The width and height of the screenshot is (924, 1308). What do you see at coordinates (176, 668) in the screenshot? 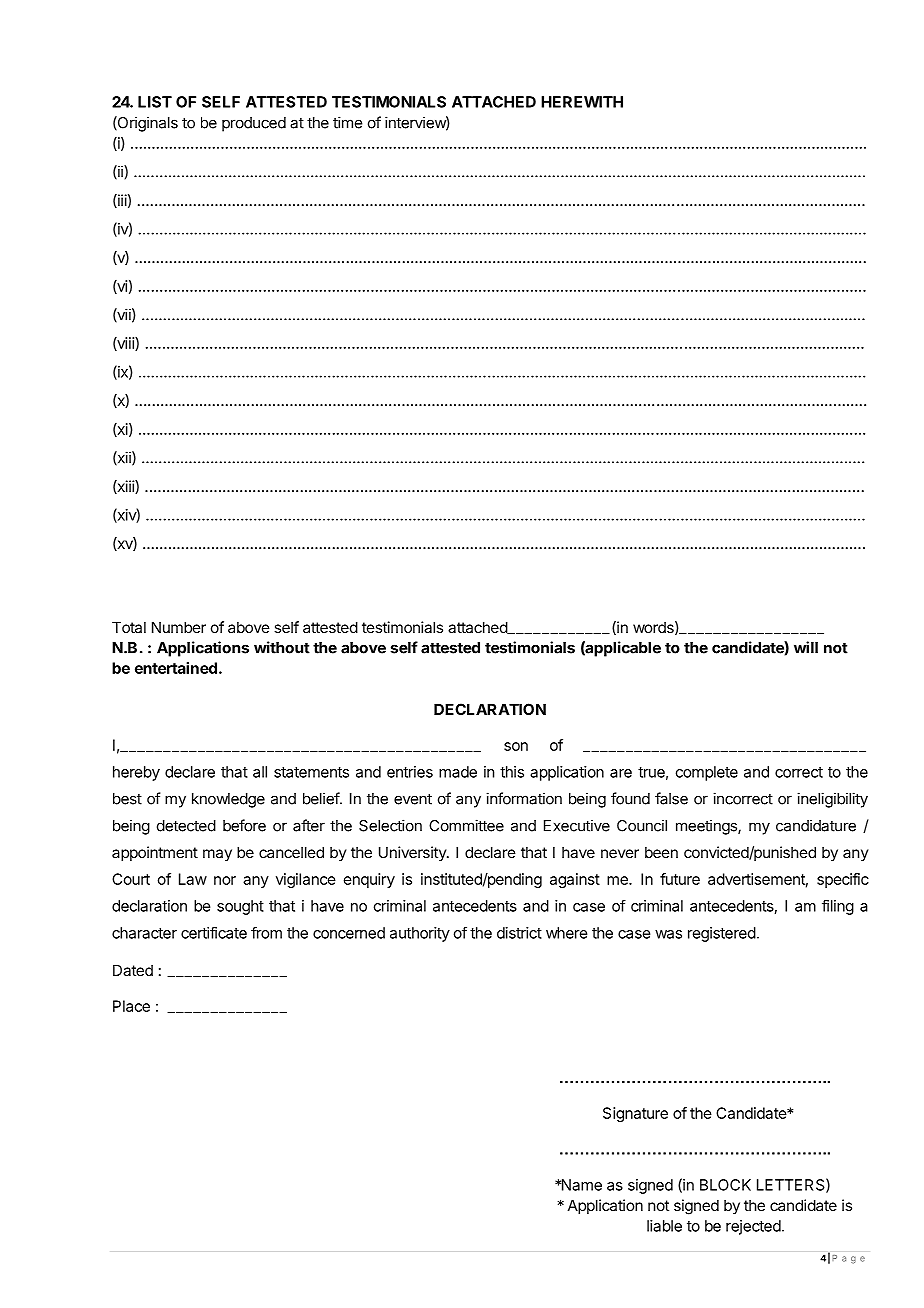
I see `entertained` at bounding box center [176, 668].
